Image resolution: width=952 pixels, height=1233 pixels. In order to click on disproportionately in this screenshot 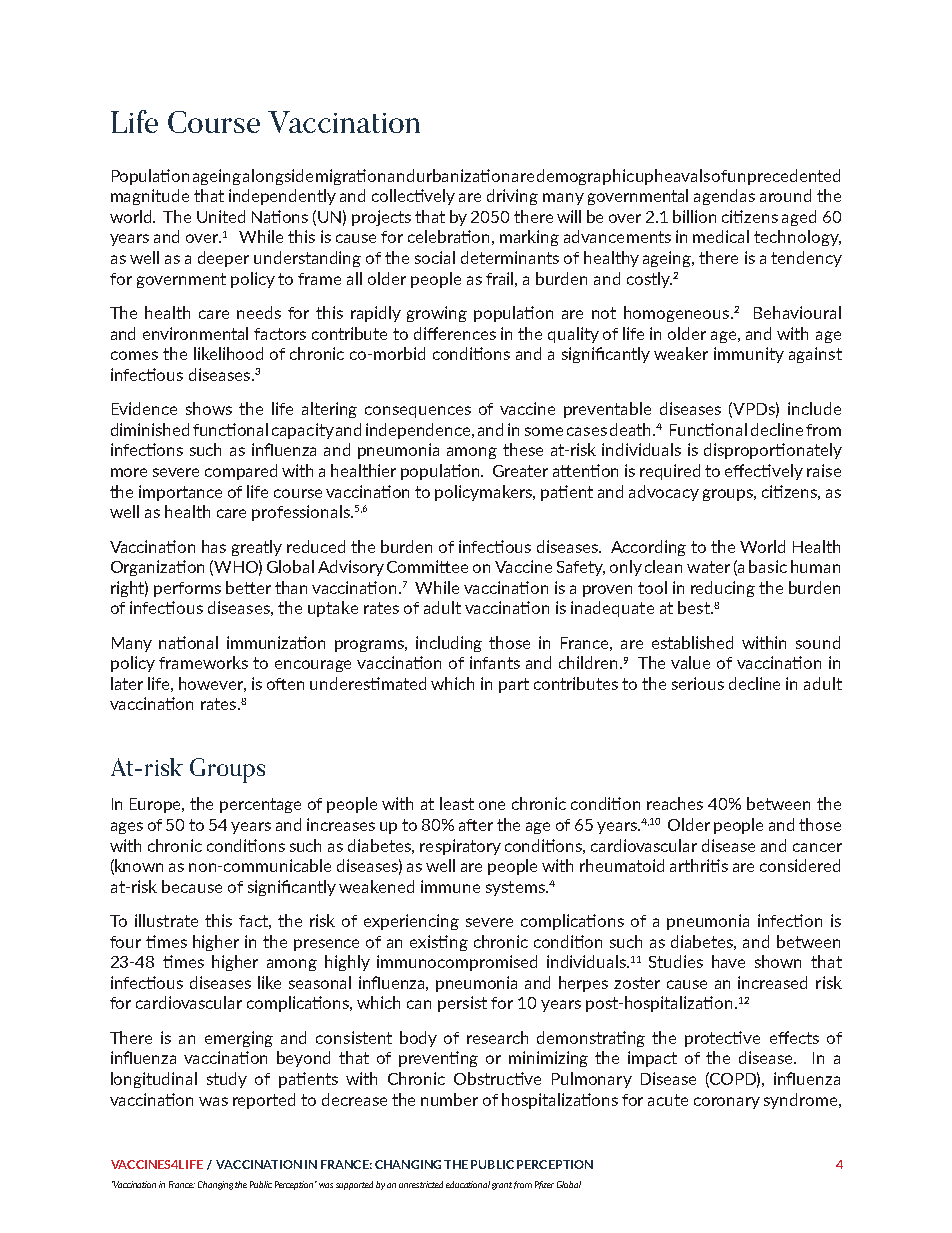, I will do `click(773, 451)`.
